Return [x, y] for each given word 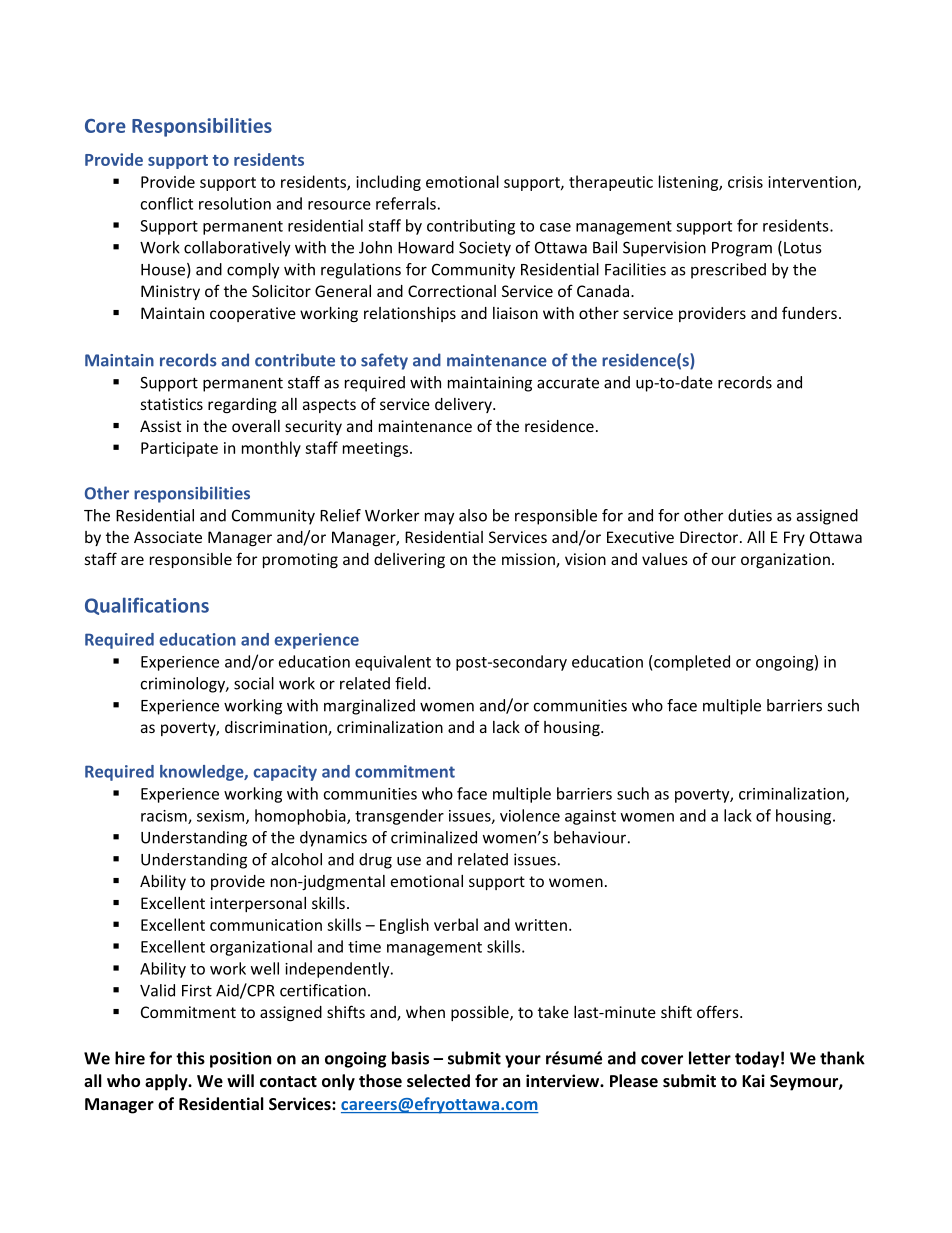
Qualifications [147, 606]
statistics [171, 404]
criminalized [434, 837]
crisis [745, 182]
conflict [166, 203]
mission [529, 560]
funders [809, 312]
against [590, 817]
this [190, 1058]
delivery [464, 405]
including [388, 183]
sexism [222, 817]
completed [691, 663]
